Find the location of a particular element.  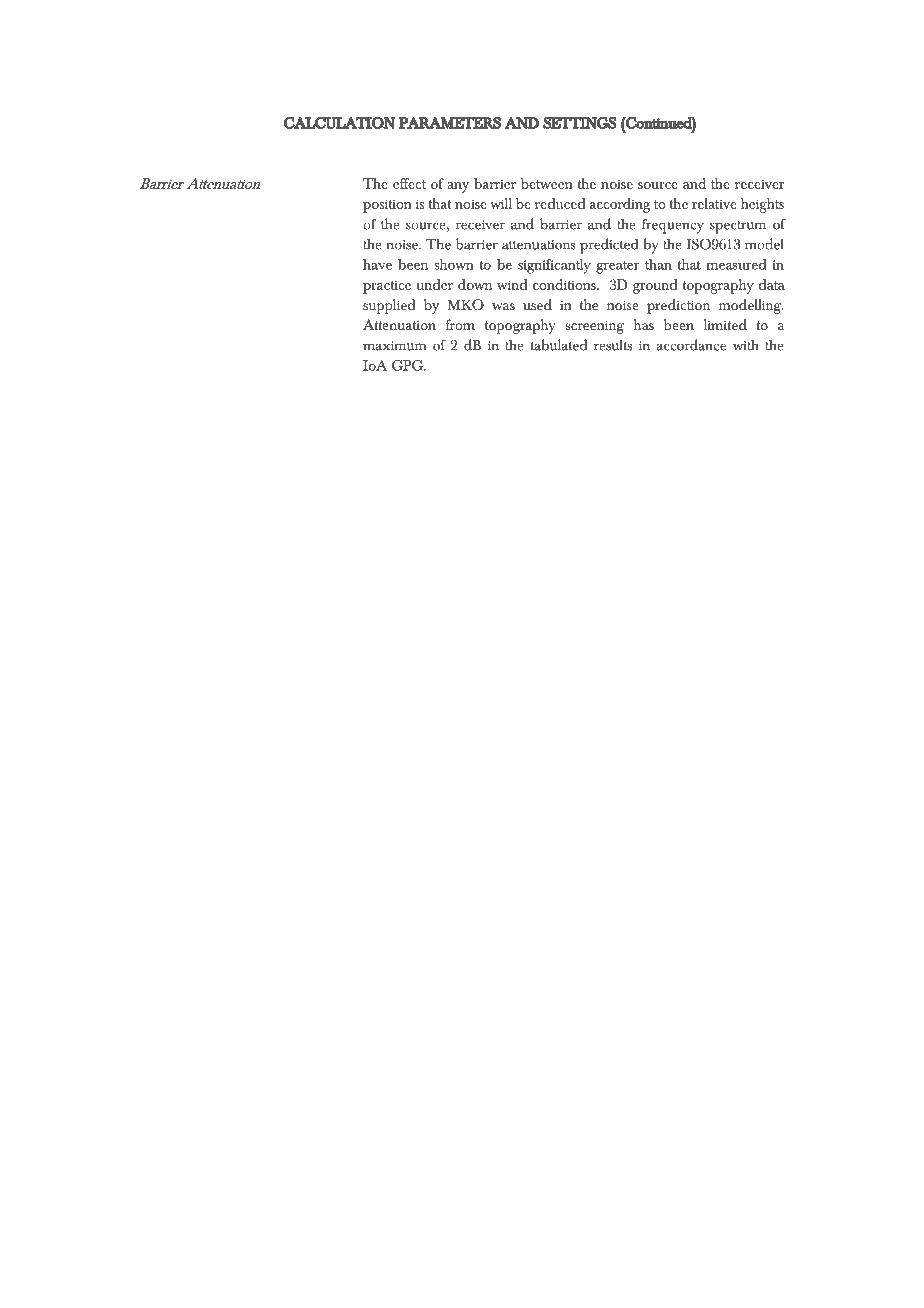

used is located at coordinates (537, 304).
